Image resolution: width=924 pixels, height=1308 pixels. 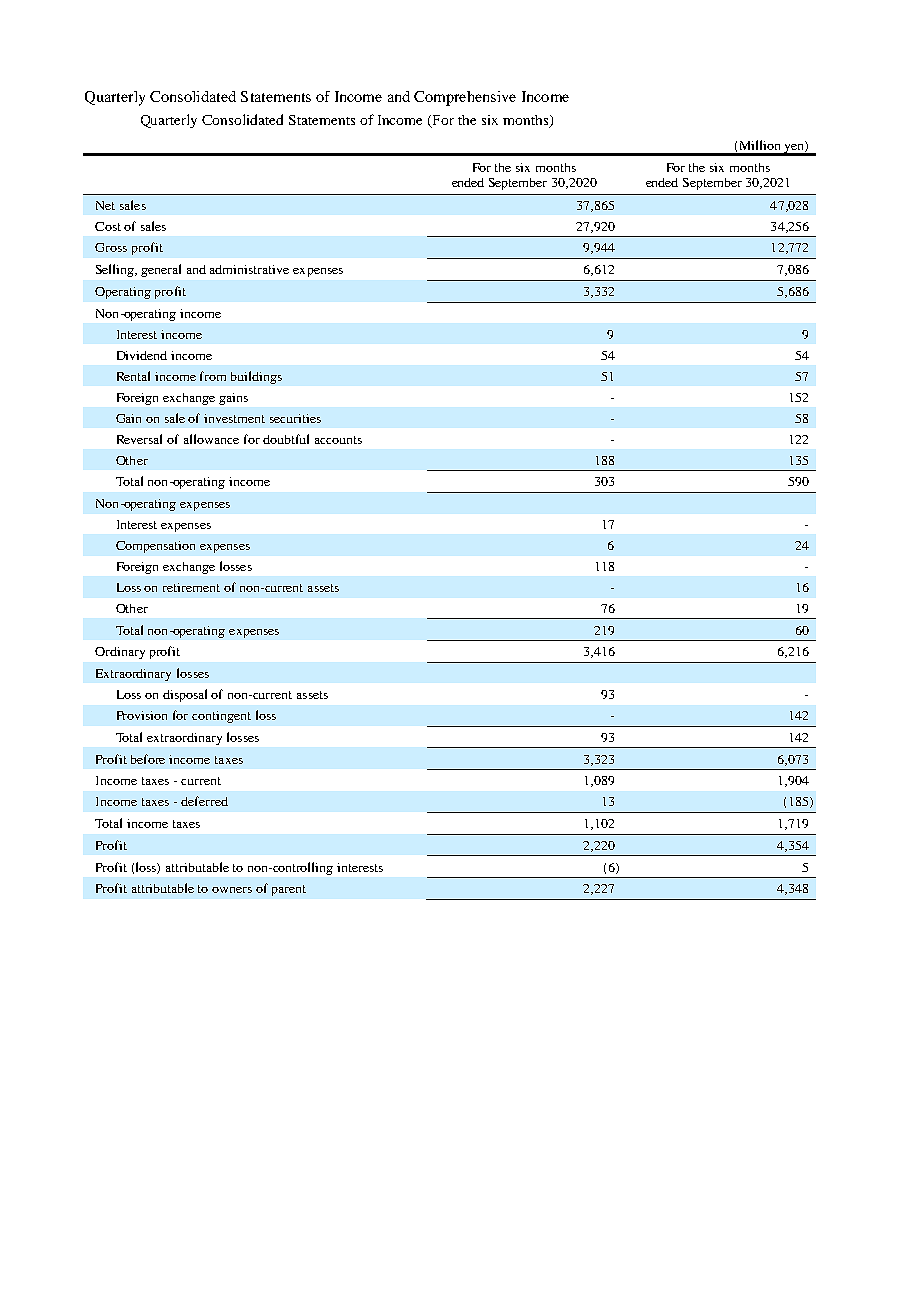 I want to click on Comprehensive, so click(x=465, y=98).
